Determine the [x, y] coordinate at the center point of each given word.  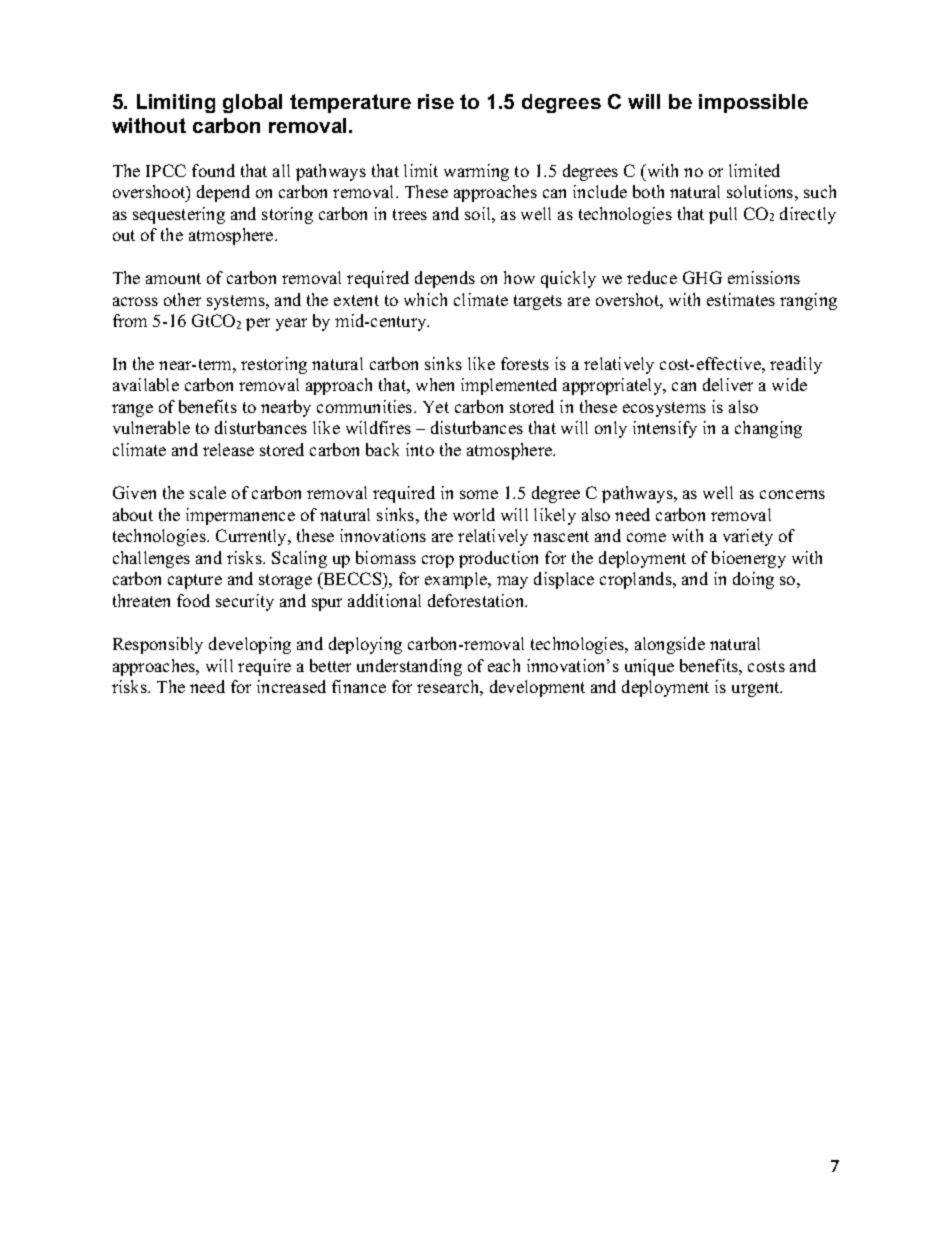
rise [436, 101]
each [504, 665]
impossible [753, 103]
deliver [728, 384]
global [252, 103]
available [146, 384]
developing [250, 645]
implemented [509, 386]
